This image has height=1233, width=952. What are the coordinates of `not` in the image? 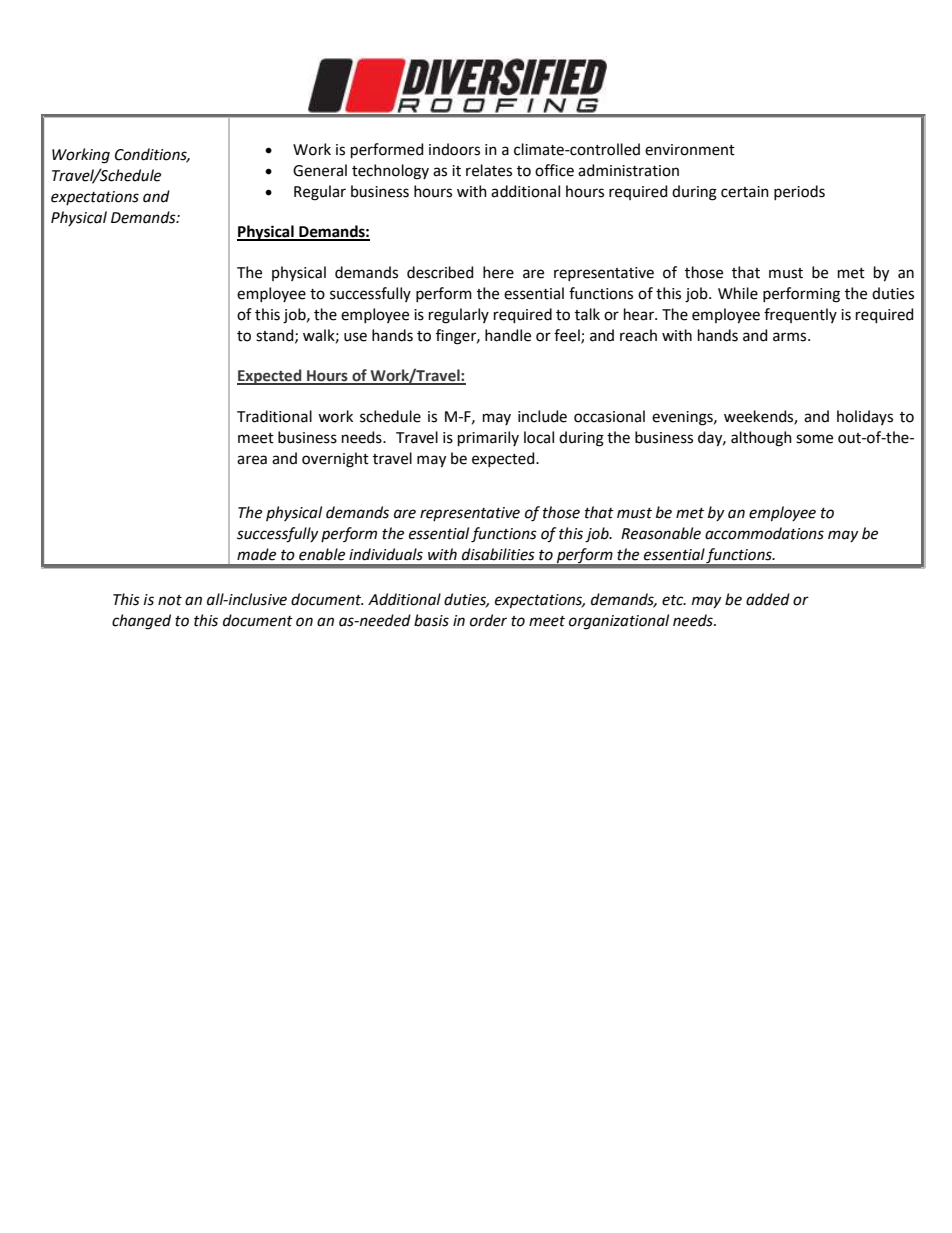 It's located at (170, 600).
